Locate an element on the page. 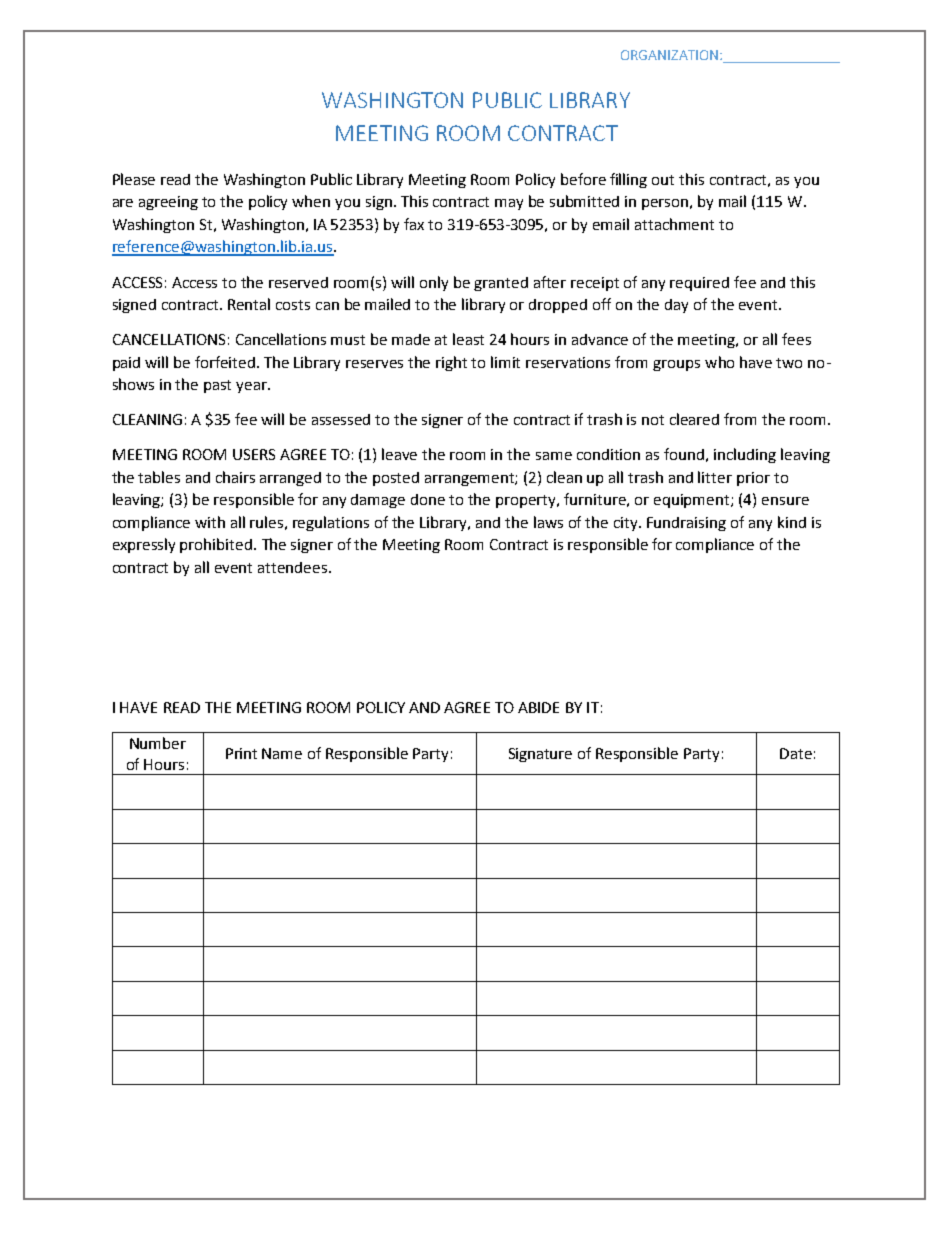 This document has width=952, height=1233. ABIDE is located at coordinates (538, 707).
